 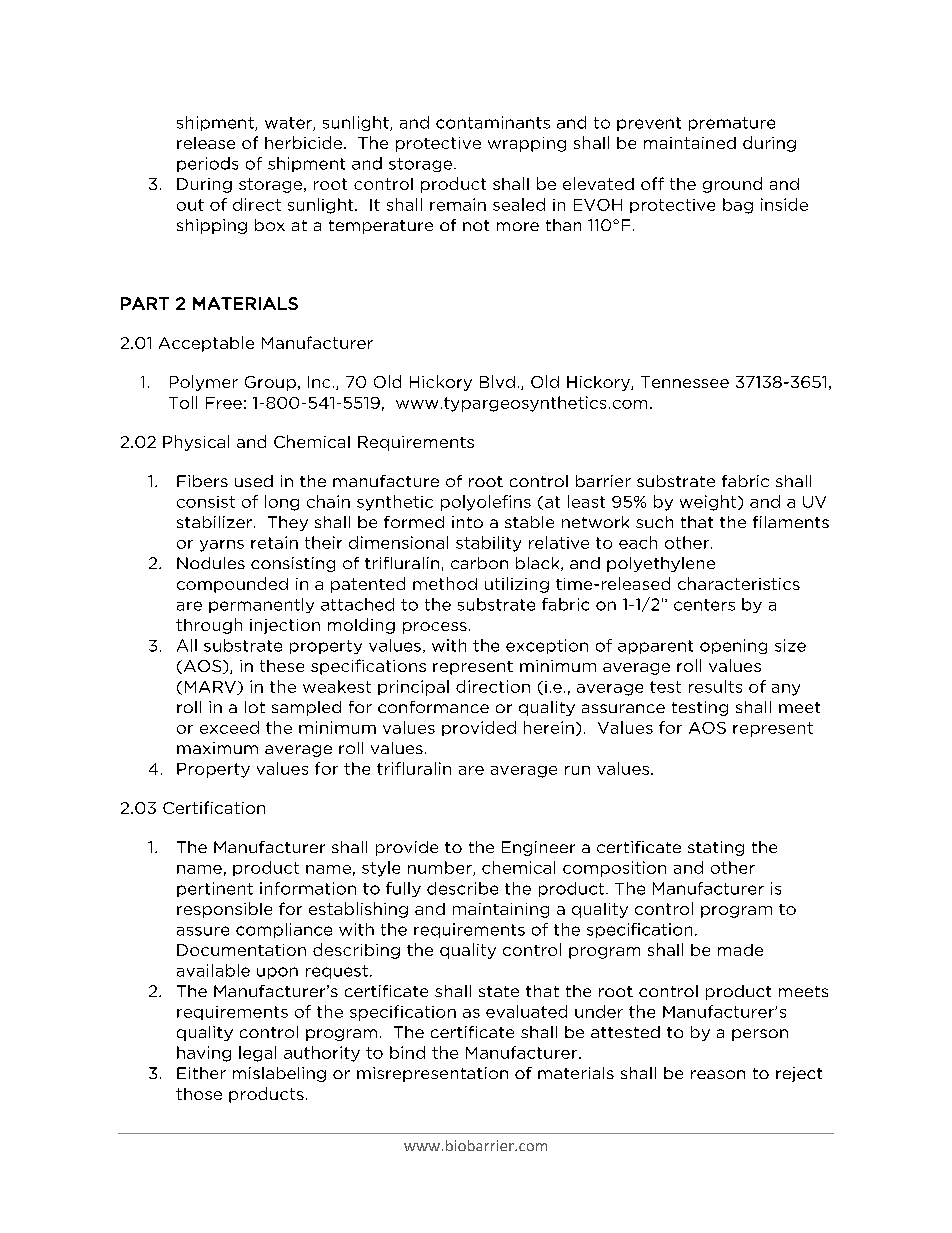 I want to click on periods, so click(x=207, y=164).
